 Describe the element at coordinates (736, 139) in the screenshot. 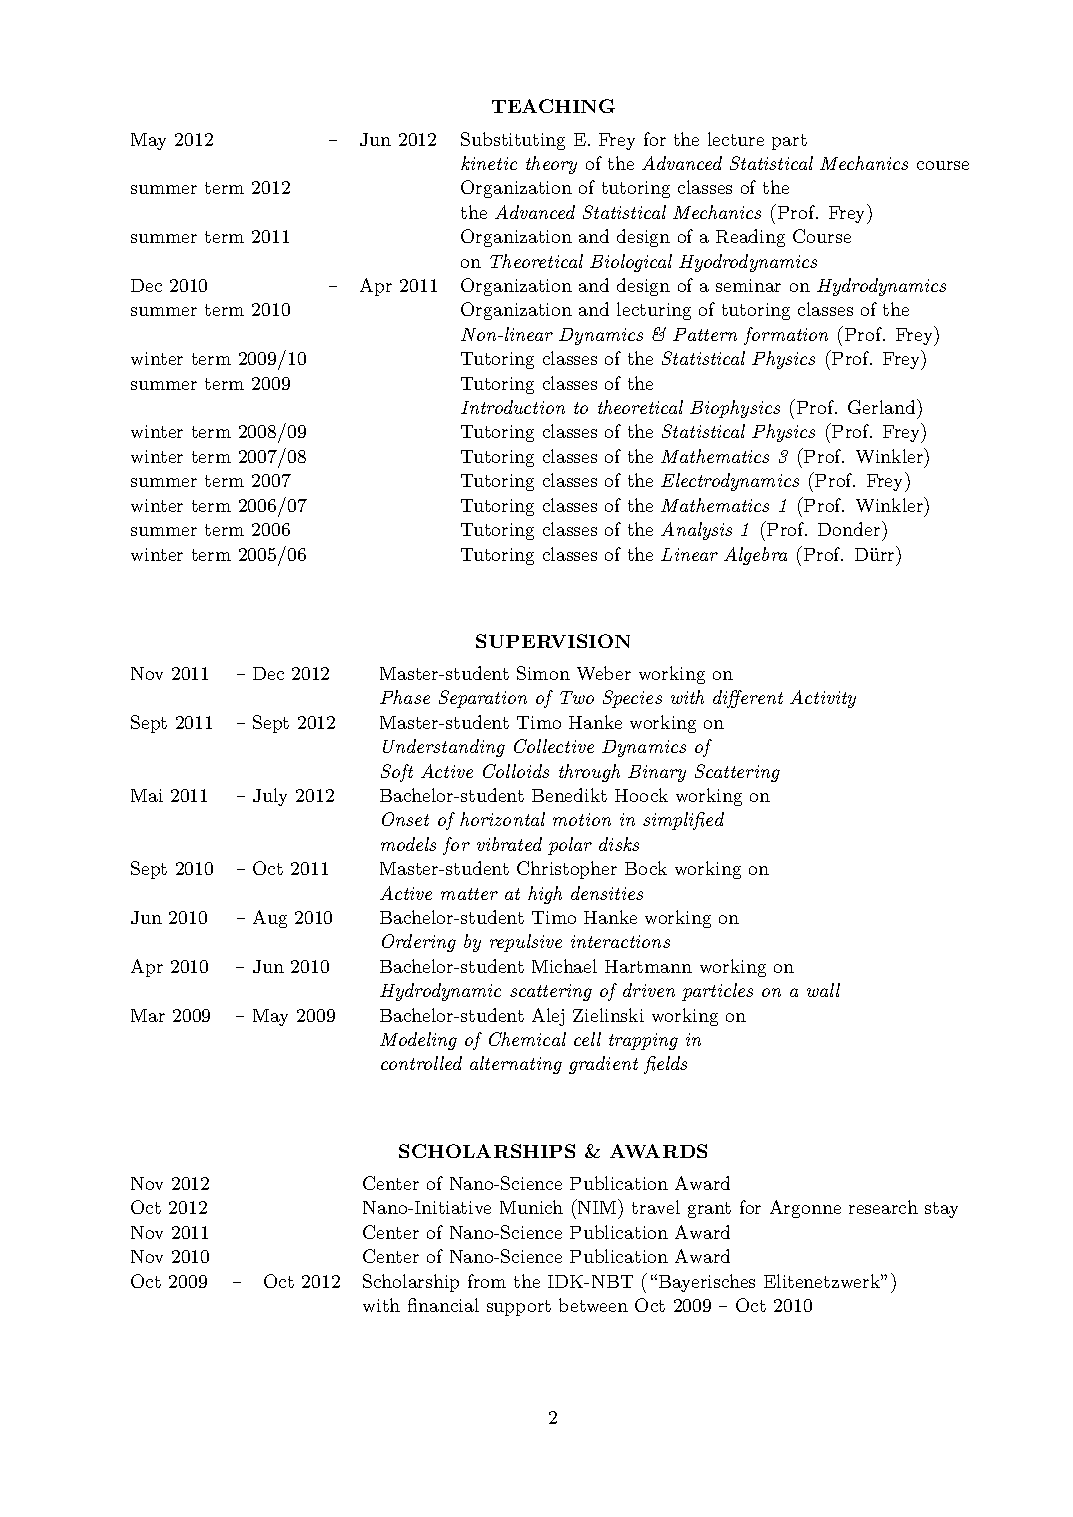

I see `lecture` at that location.
